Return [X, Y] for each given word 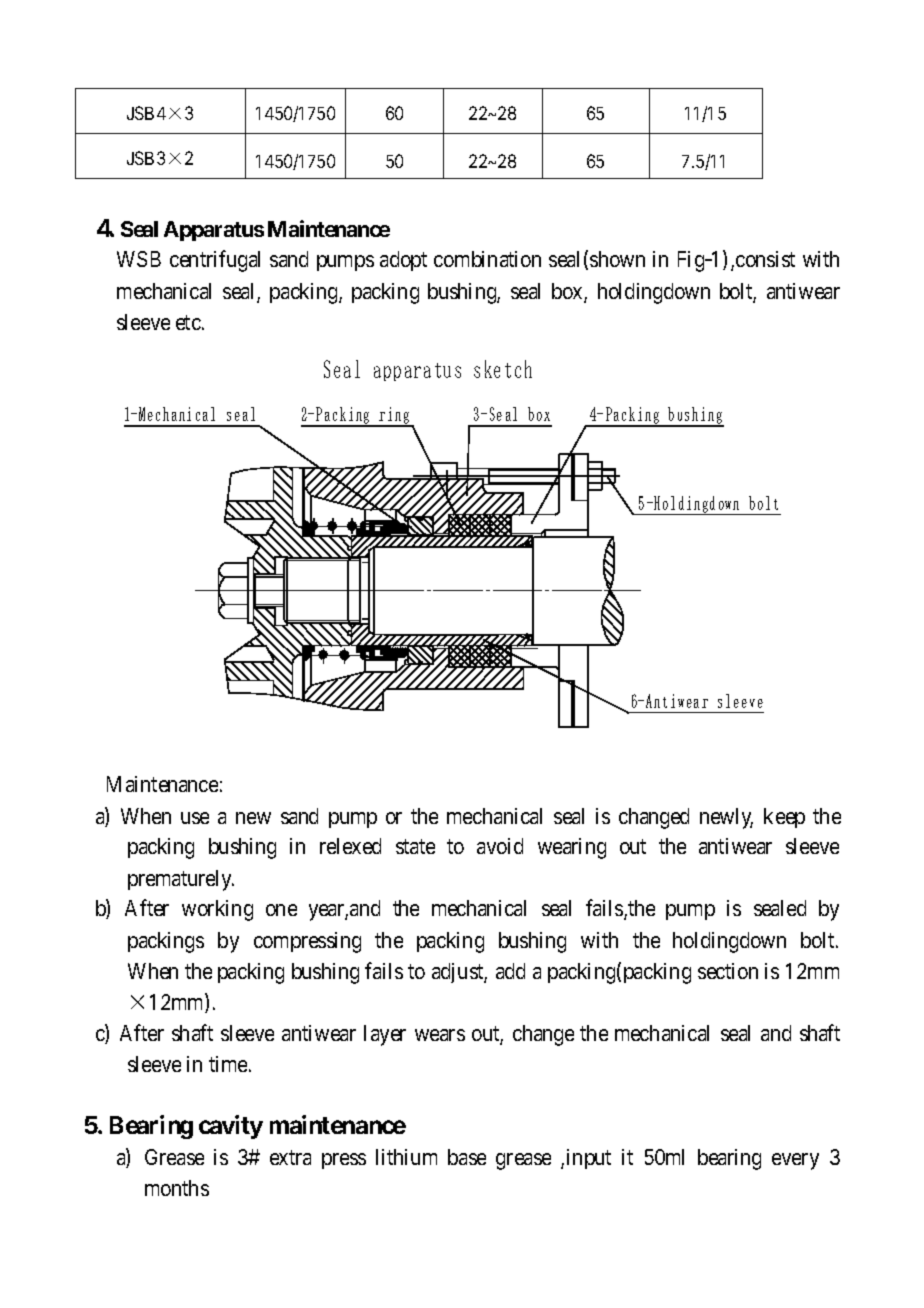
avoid [500, 846]
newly [726, 818]
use [195, 818]
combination [487, 259]
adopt [403, 261]
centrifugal [215, 261]
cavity [231, 1127]
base [467, 1157]
